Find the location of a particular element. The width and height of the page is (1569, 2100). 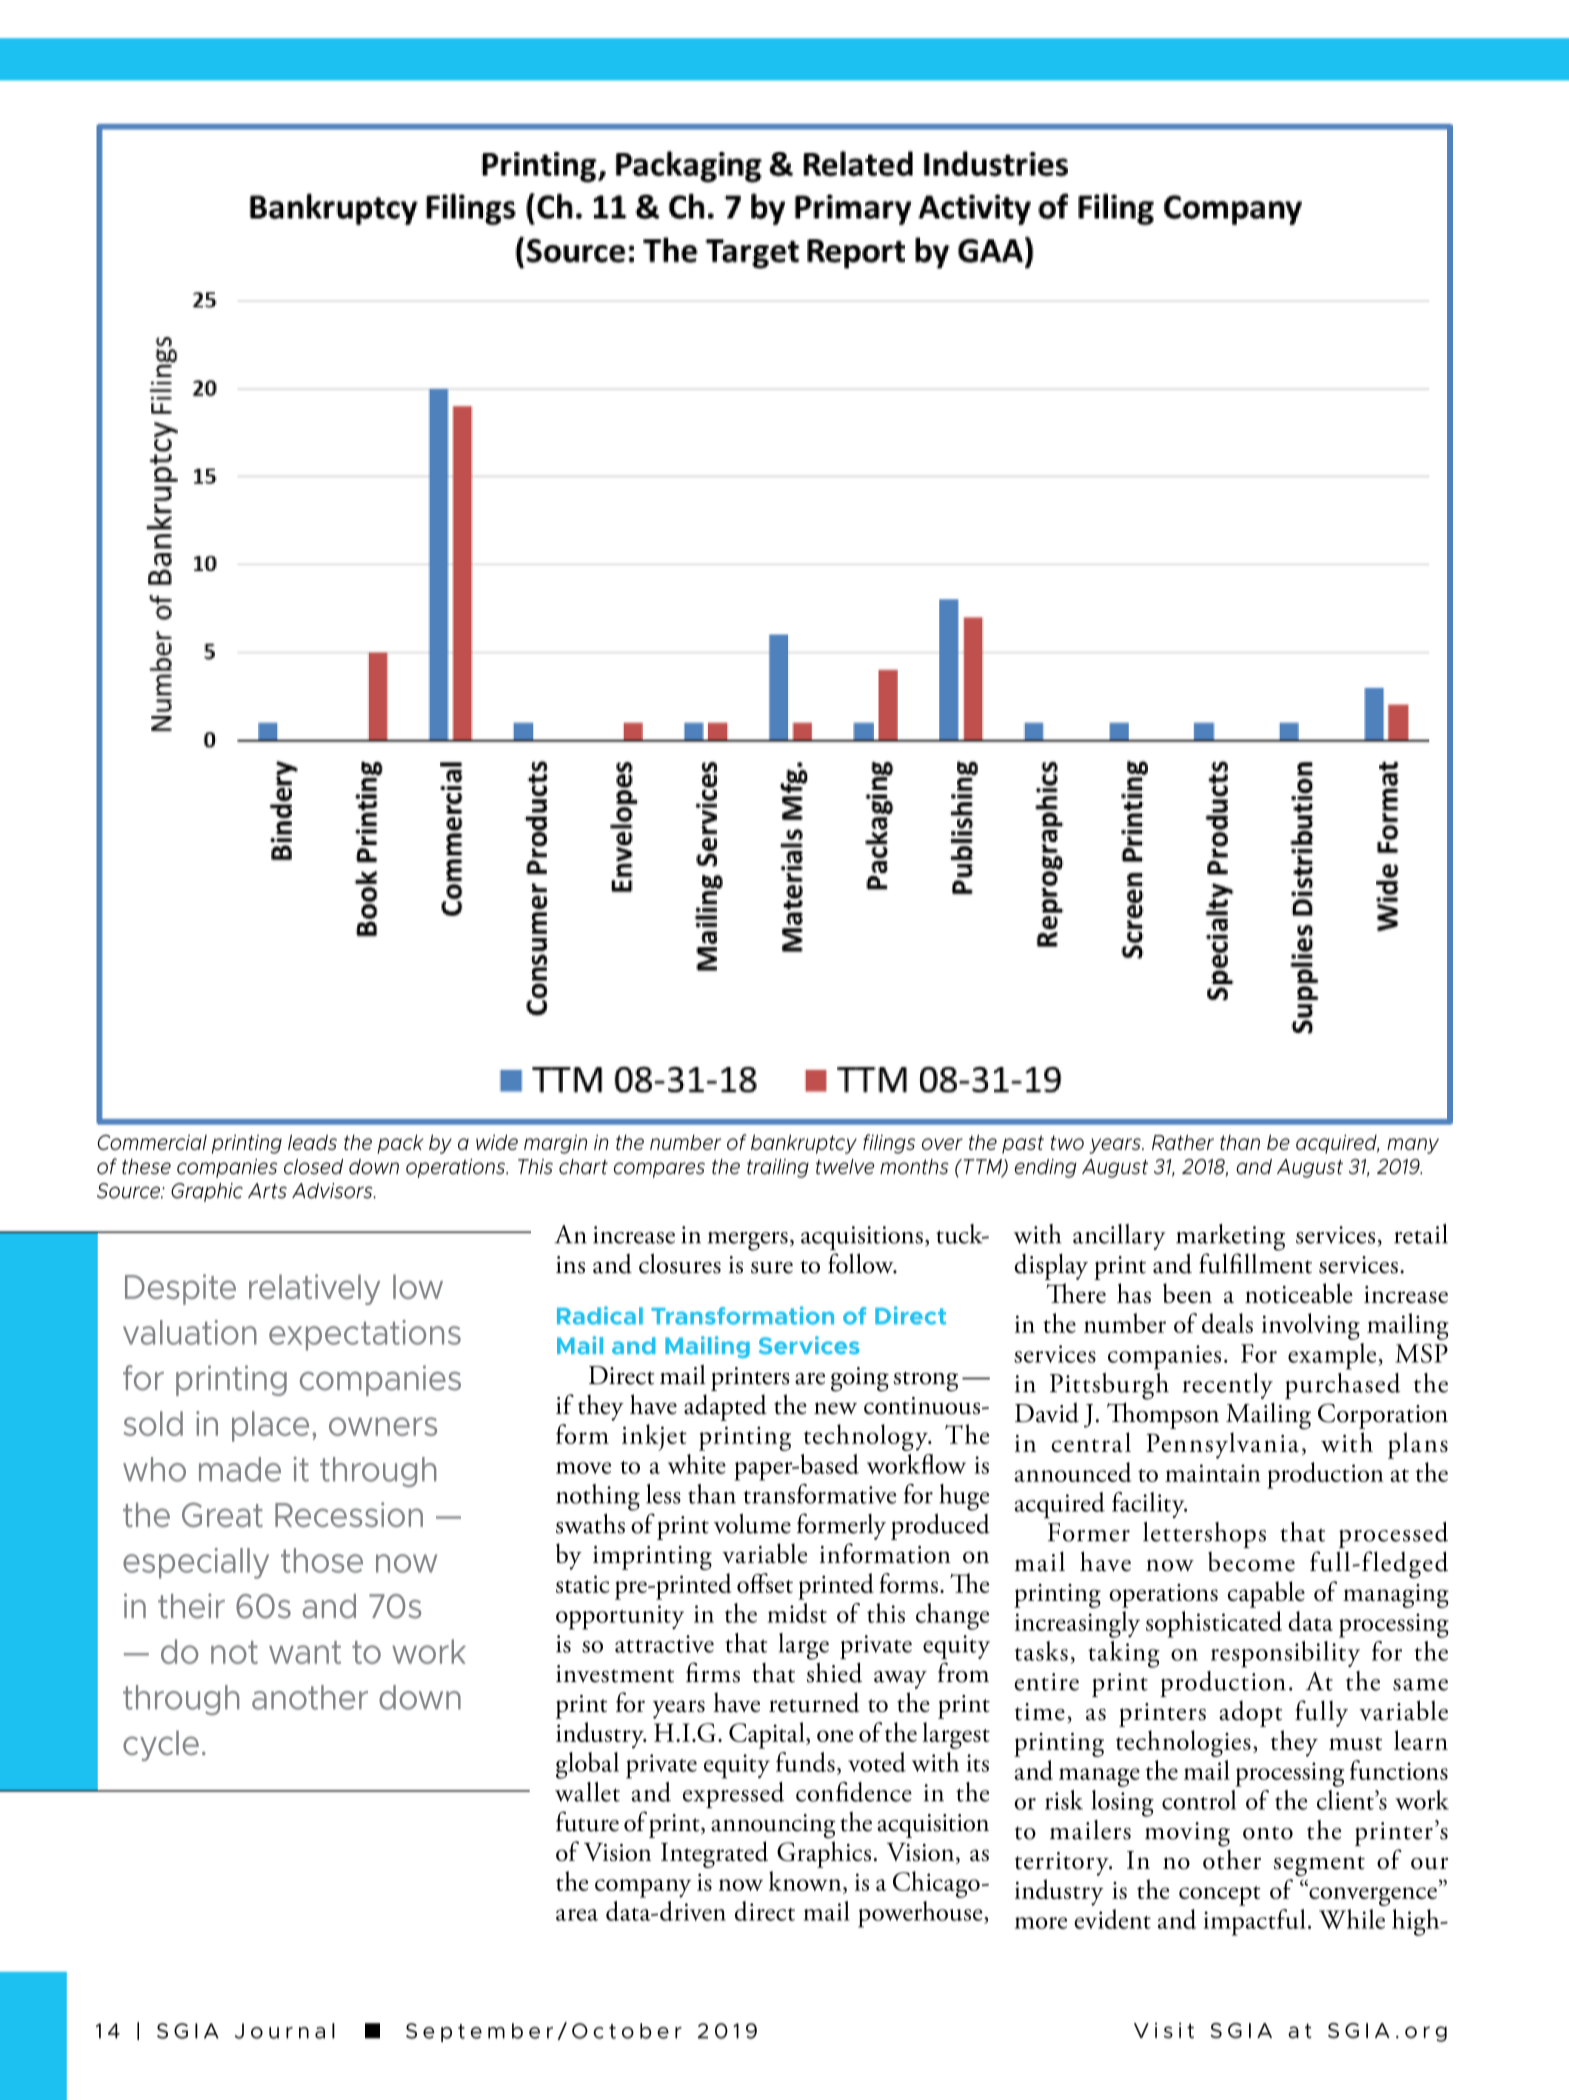

expressed is located at coordinates (733, 1795).
